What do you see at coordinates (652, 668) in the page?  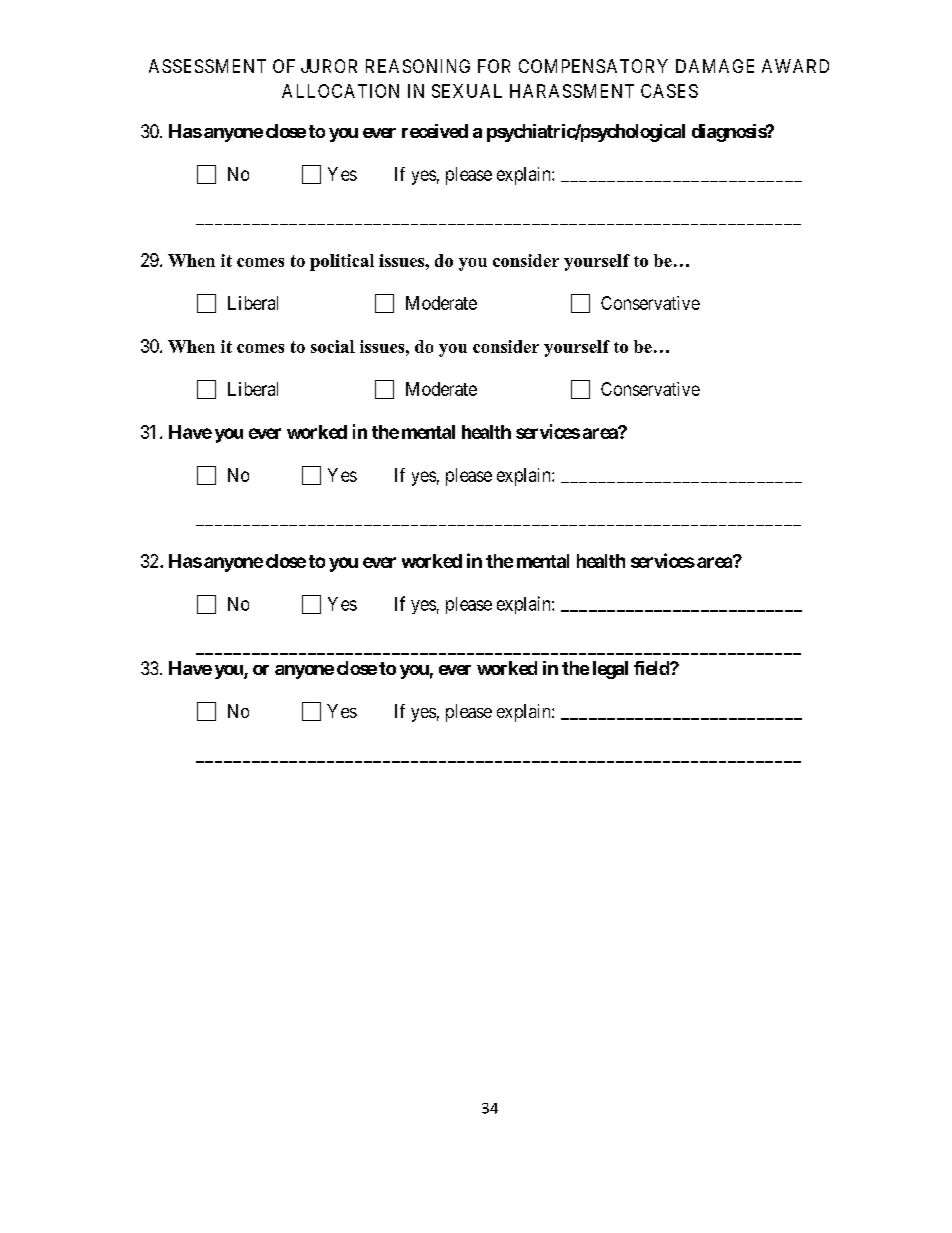 I see `field` at bounding box center [652, 668].
